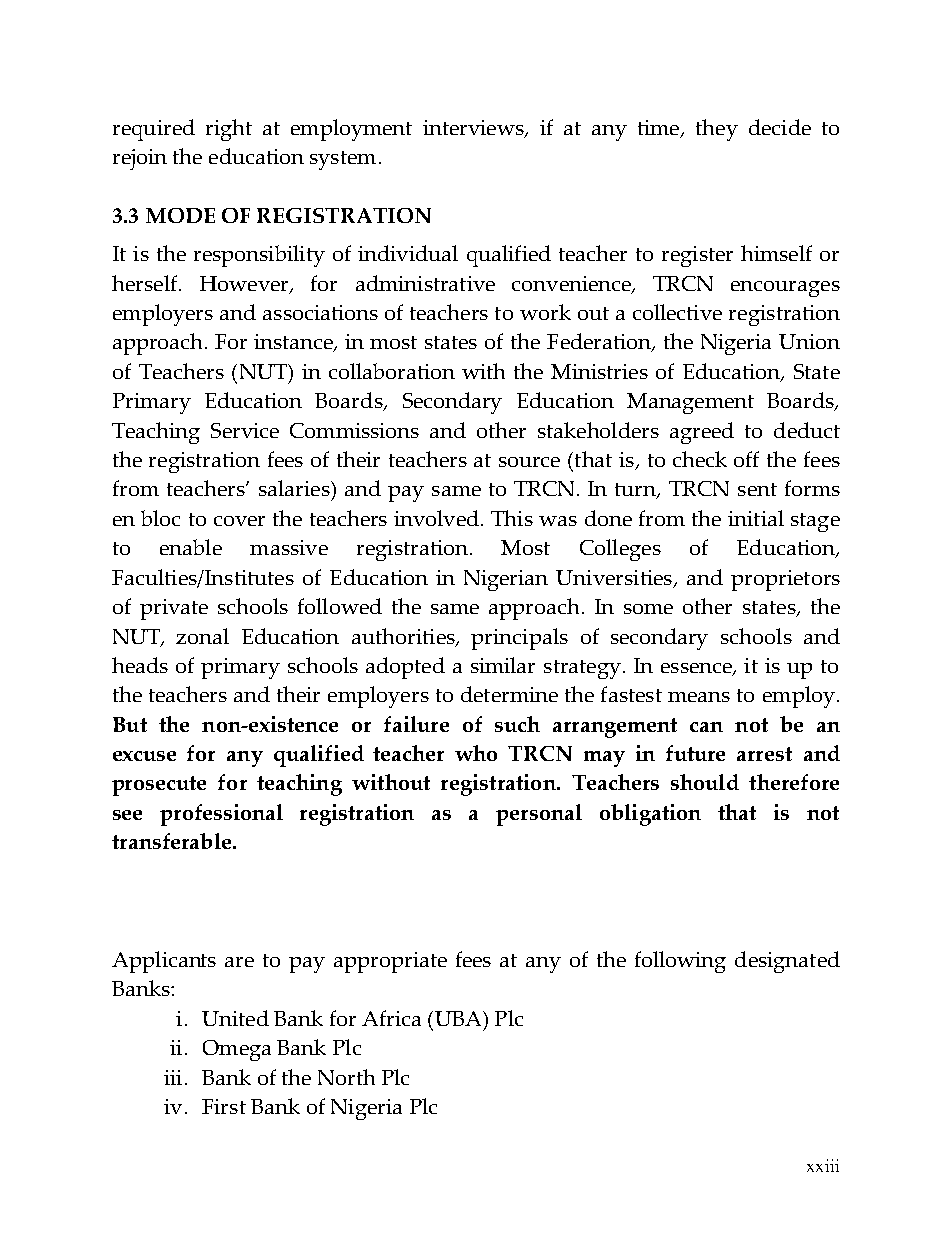  I want to click on interviews, so click(474, 129).
